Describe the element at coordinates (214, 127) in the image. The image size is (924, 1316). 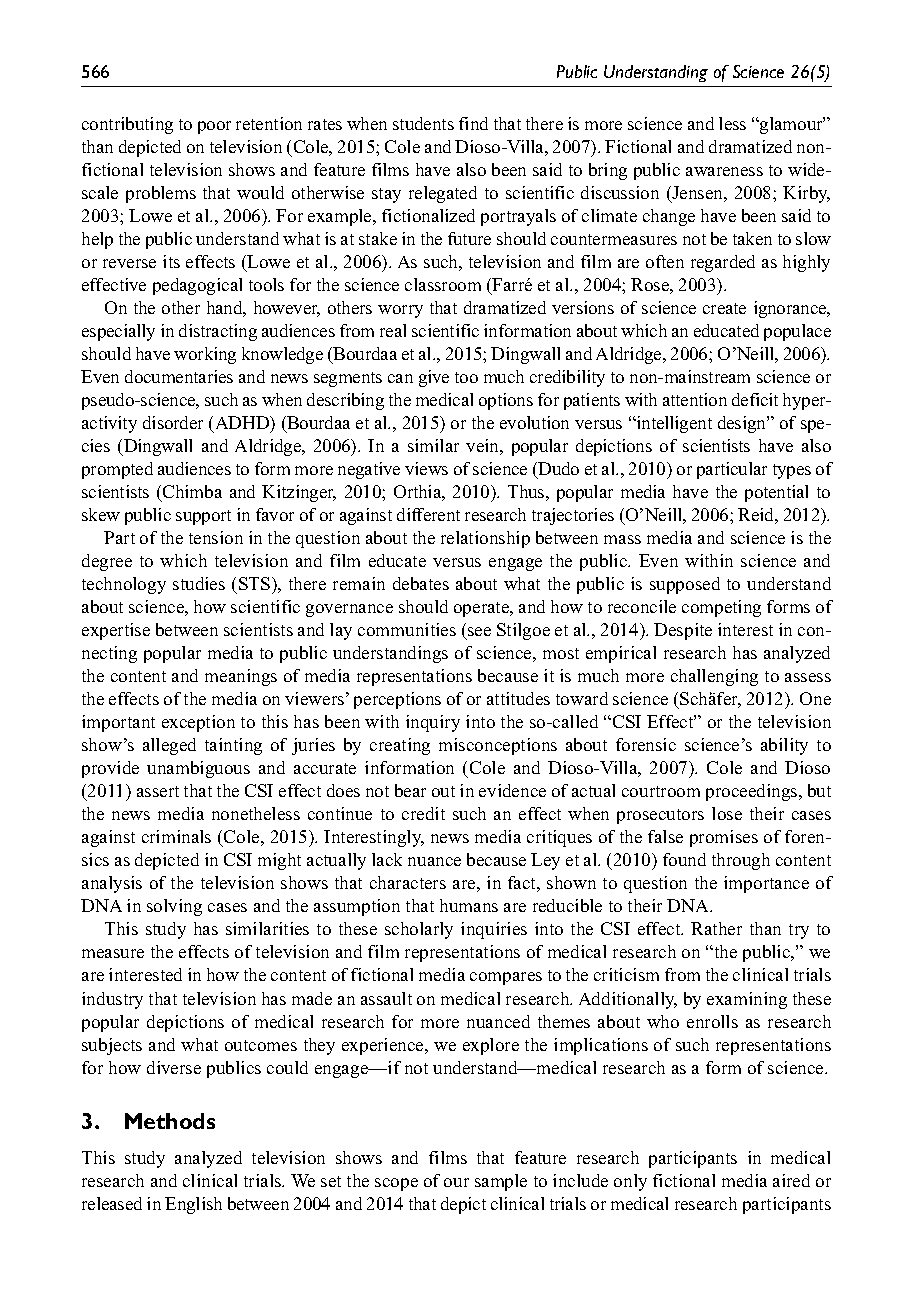
I see `poor` at that location.
